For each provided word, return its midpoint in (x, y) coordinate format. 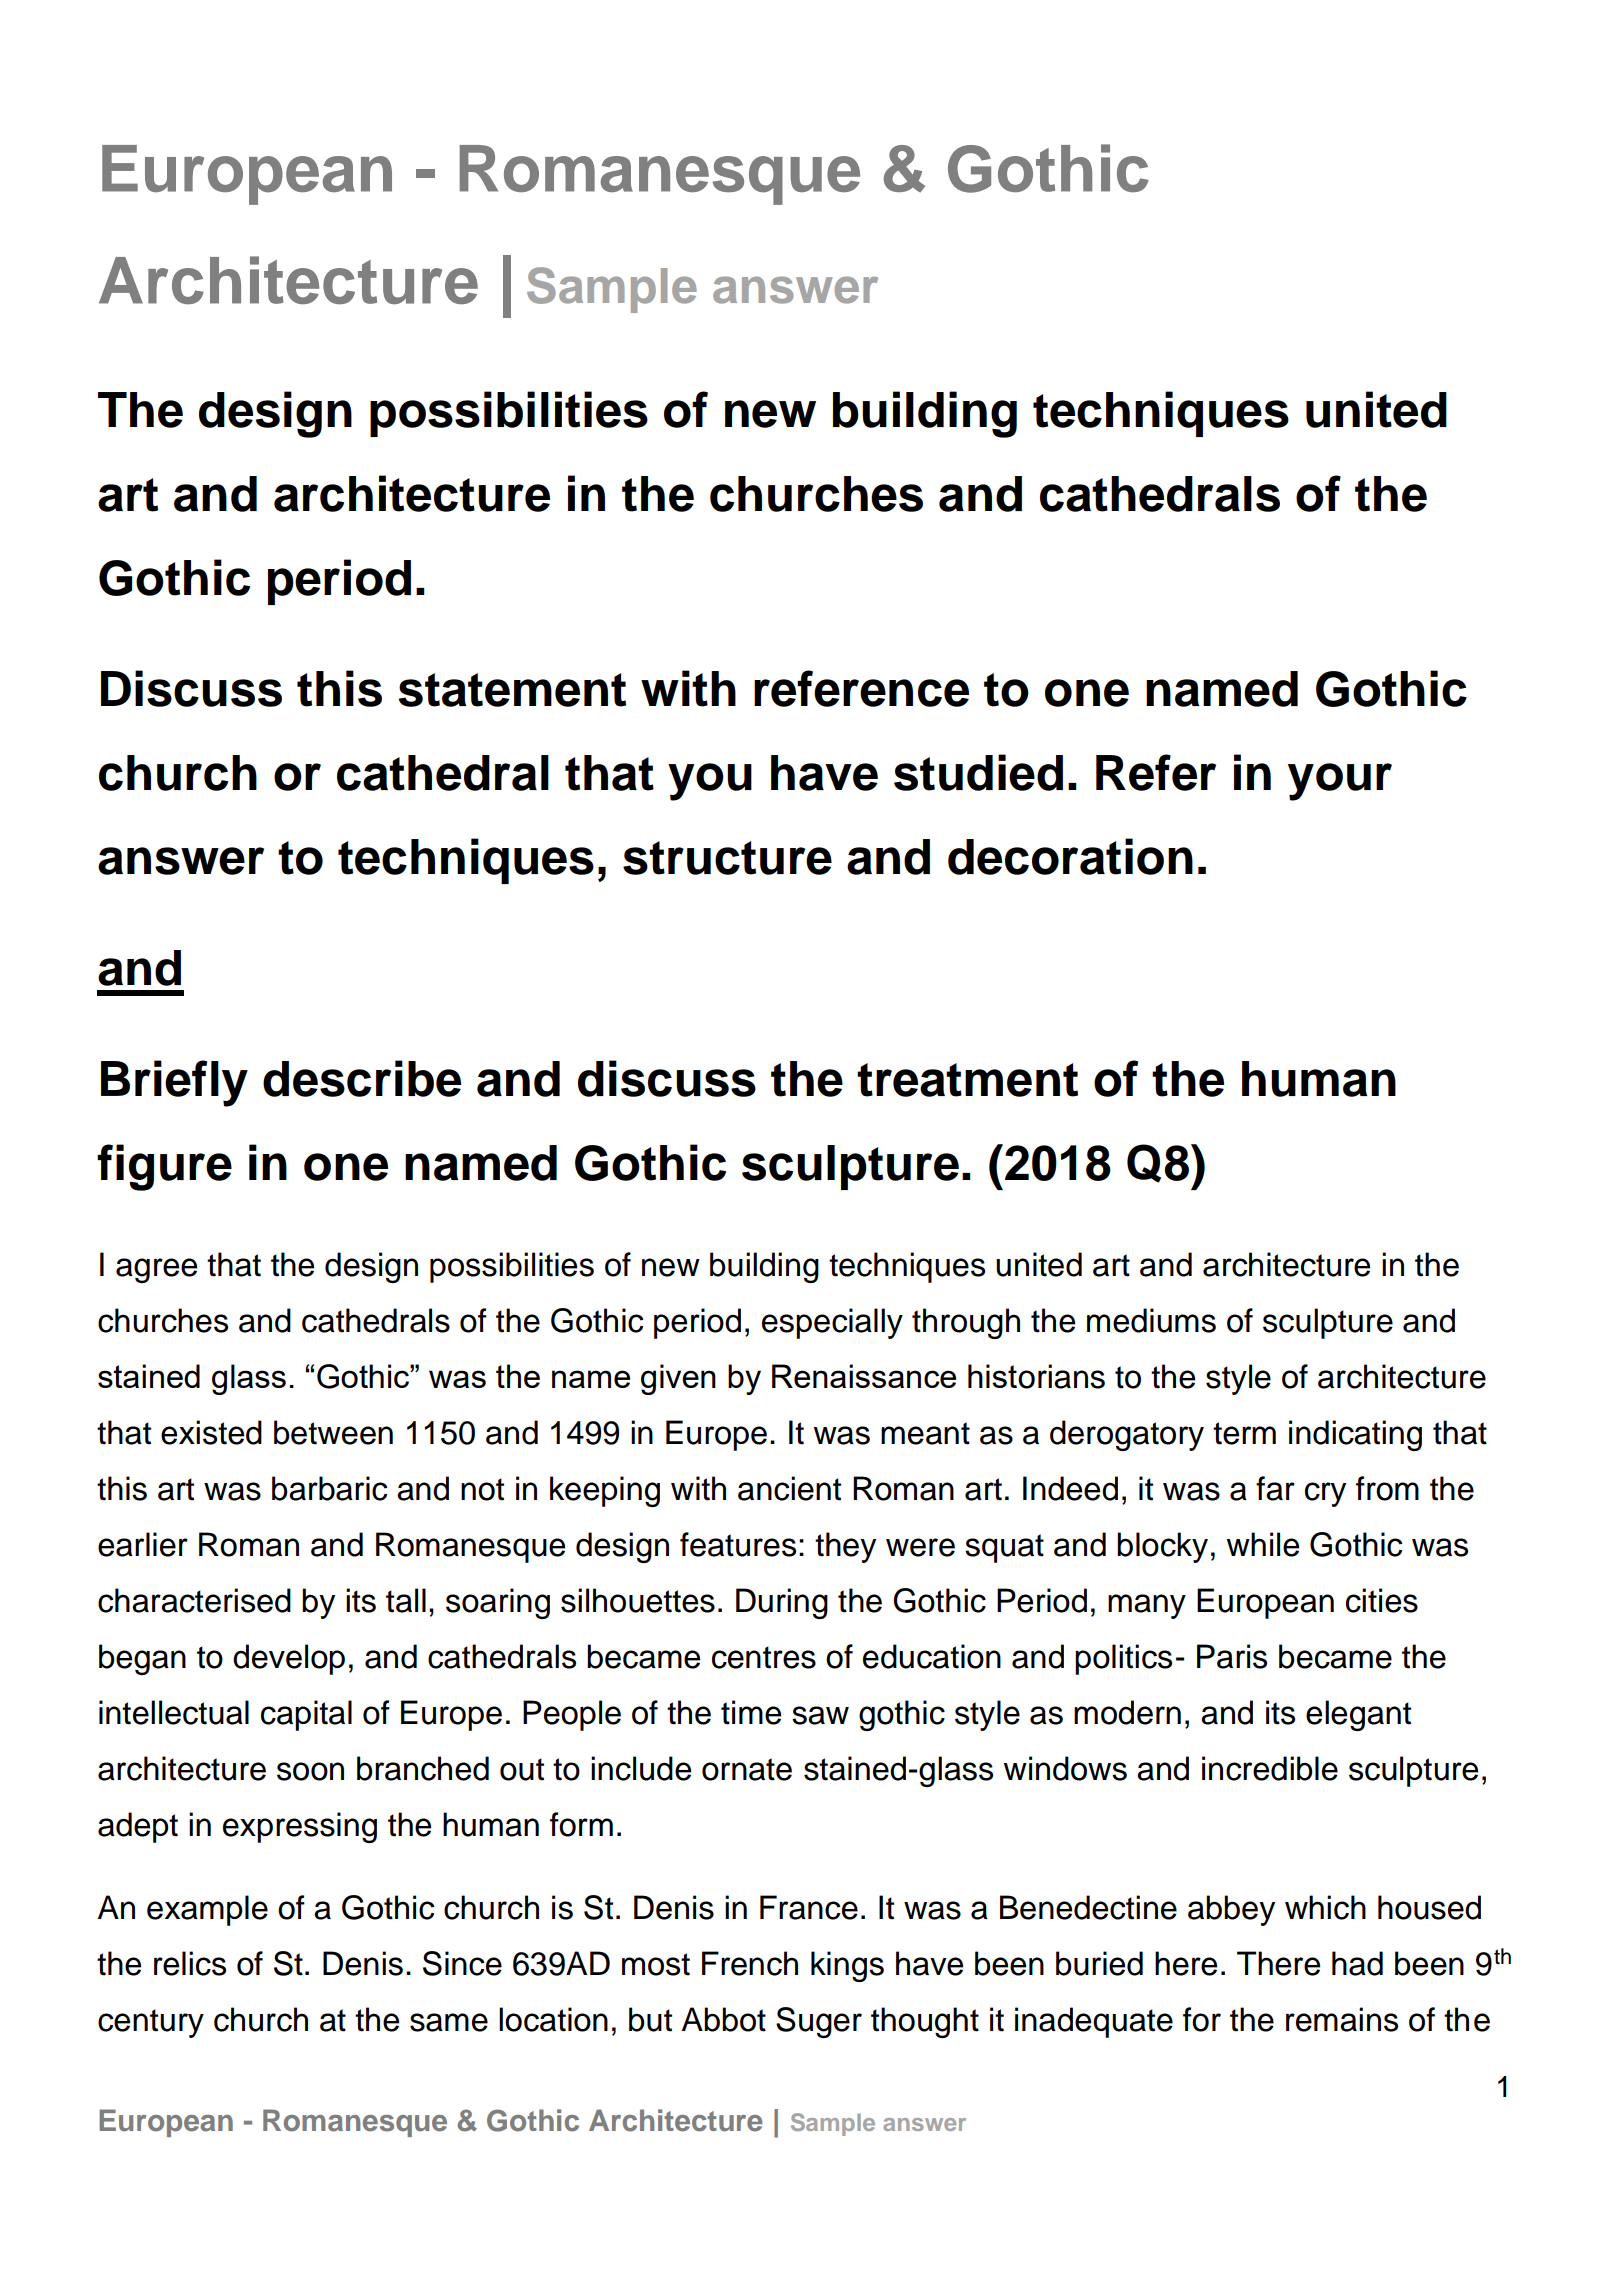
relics (190, 1963)
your (1340, 782)
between (333, 1432)
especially (832, 1323)
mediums (1151, 1320)
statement (512, 690)
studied (978, 772)
